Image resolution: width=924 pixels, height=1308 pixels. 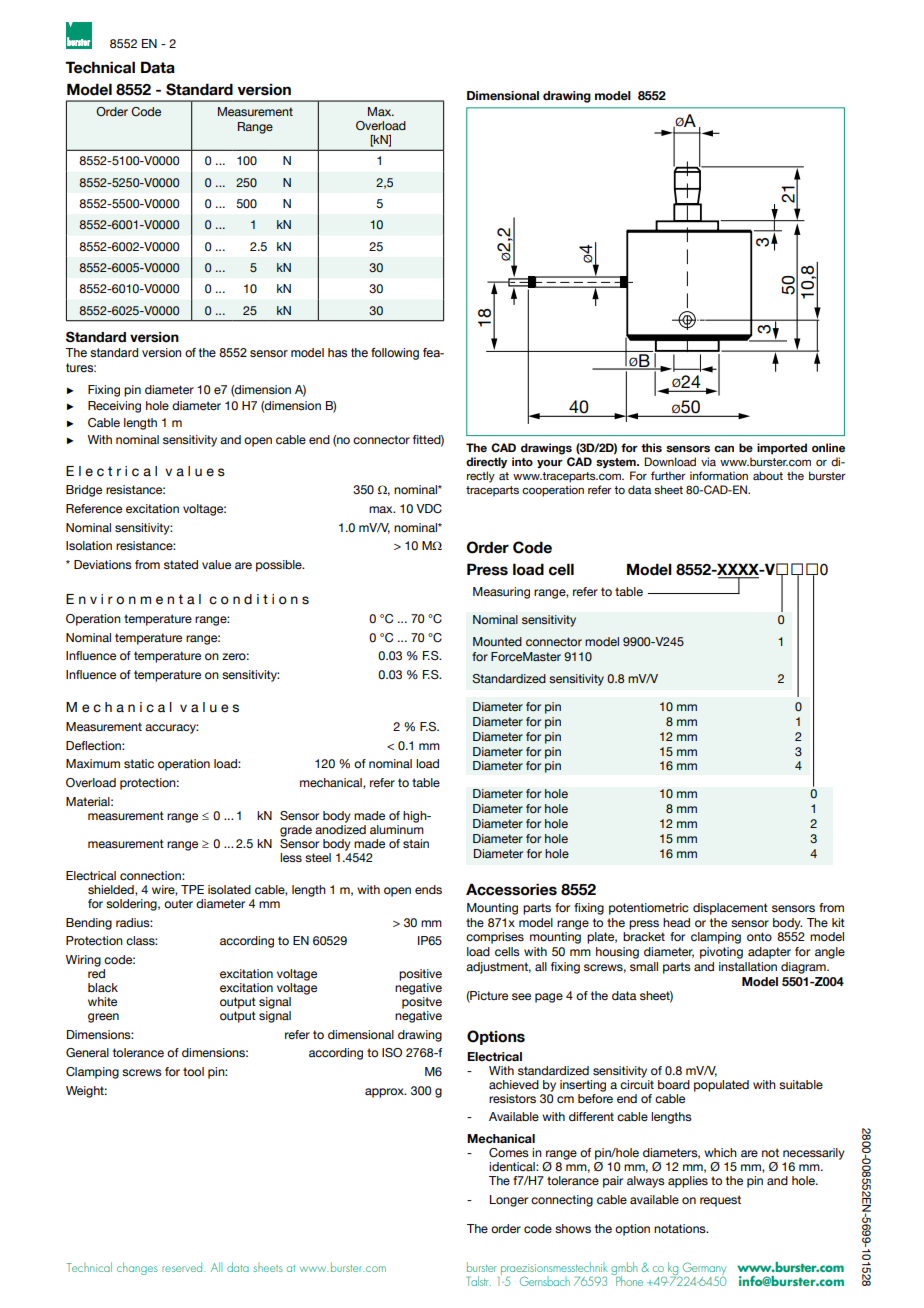 I want to click on static, so click(x=139, y=763).
